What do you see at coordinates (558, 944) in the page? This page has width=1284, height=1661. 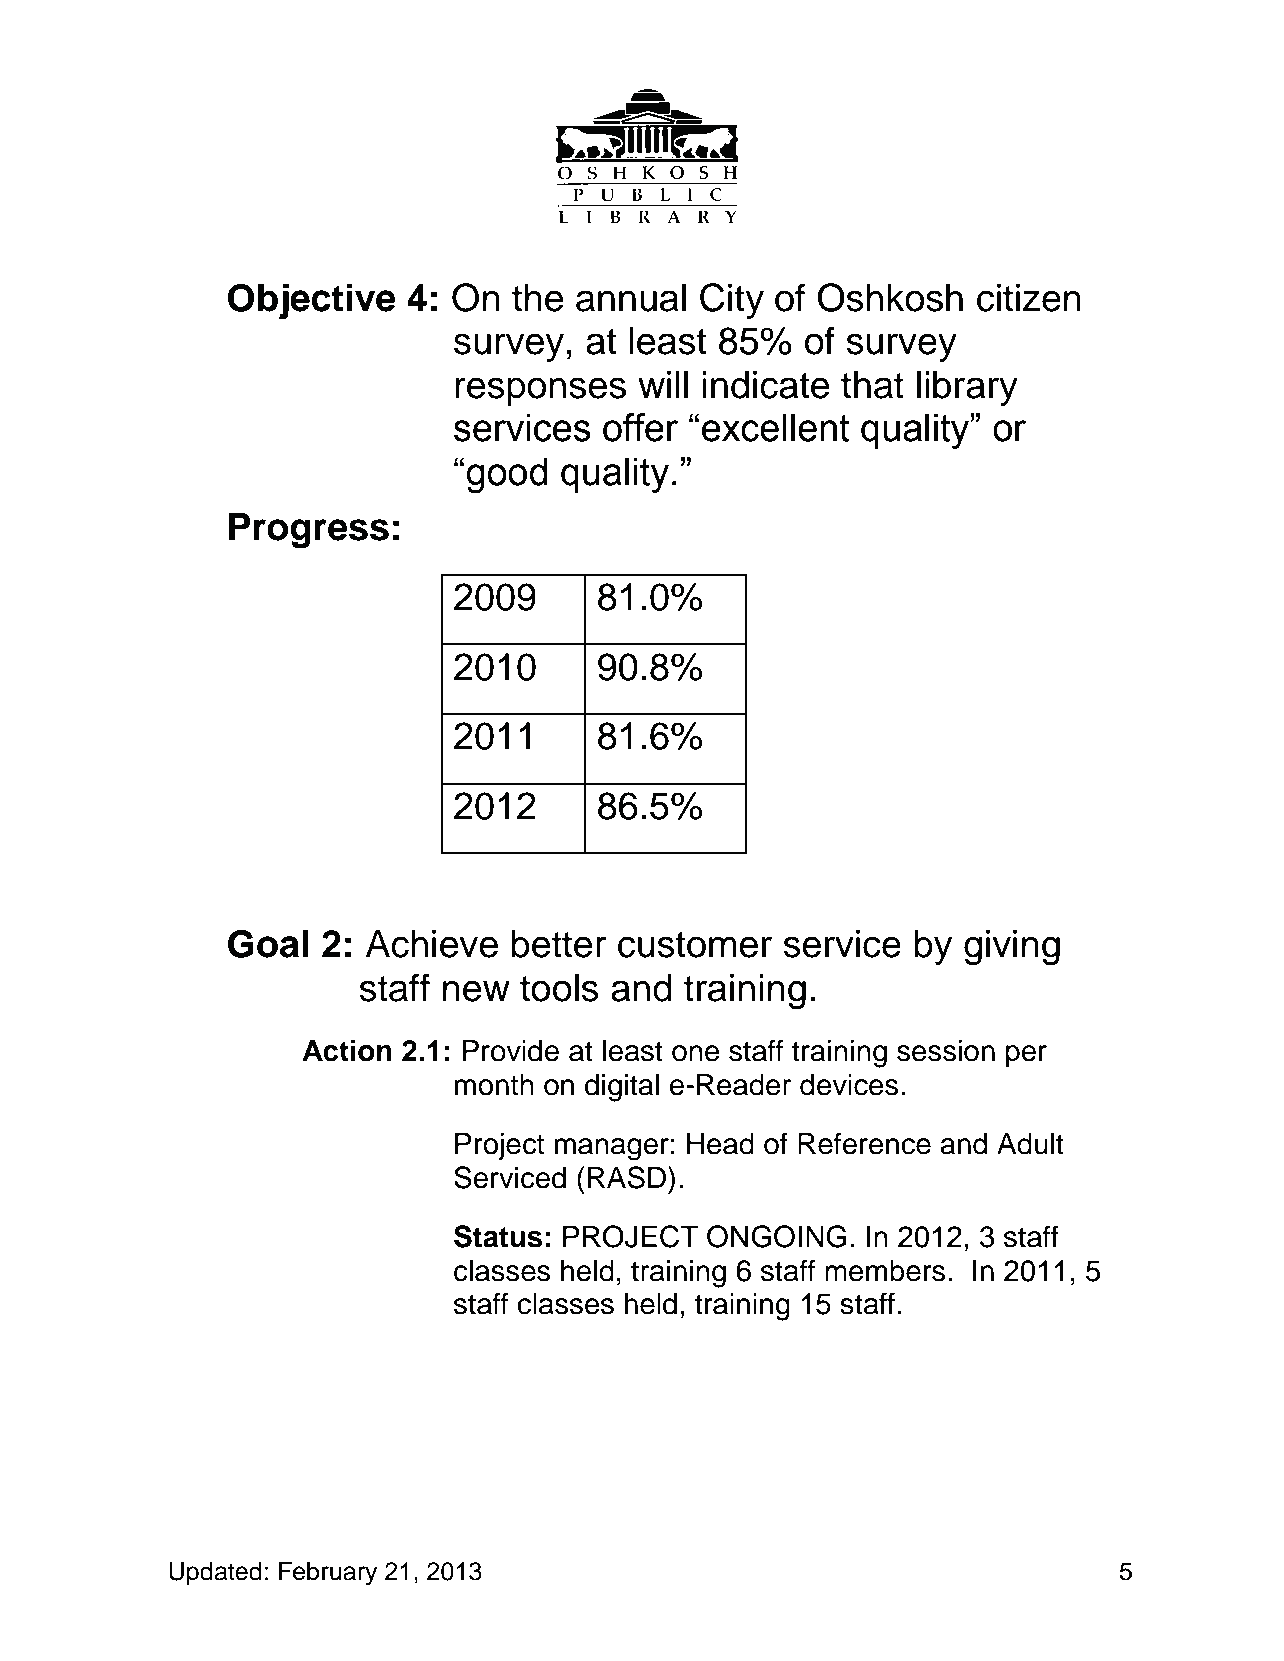 I see `better` at bounding box center [558, 944].
